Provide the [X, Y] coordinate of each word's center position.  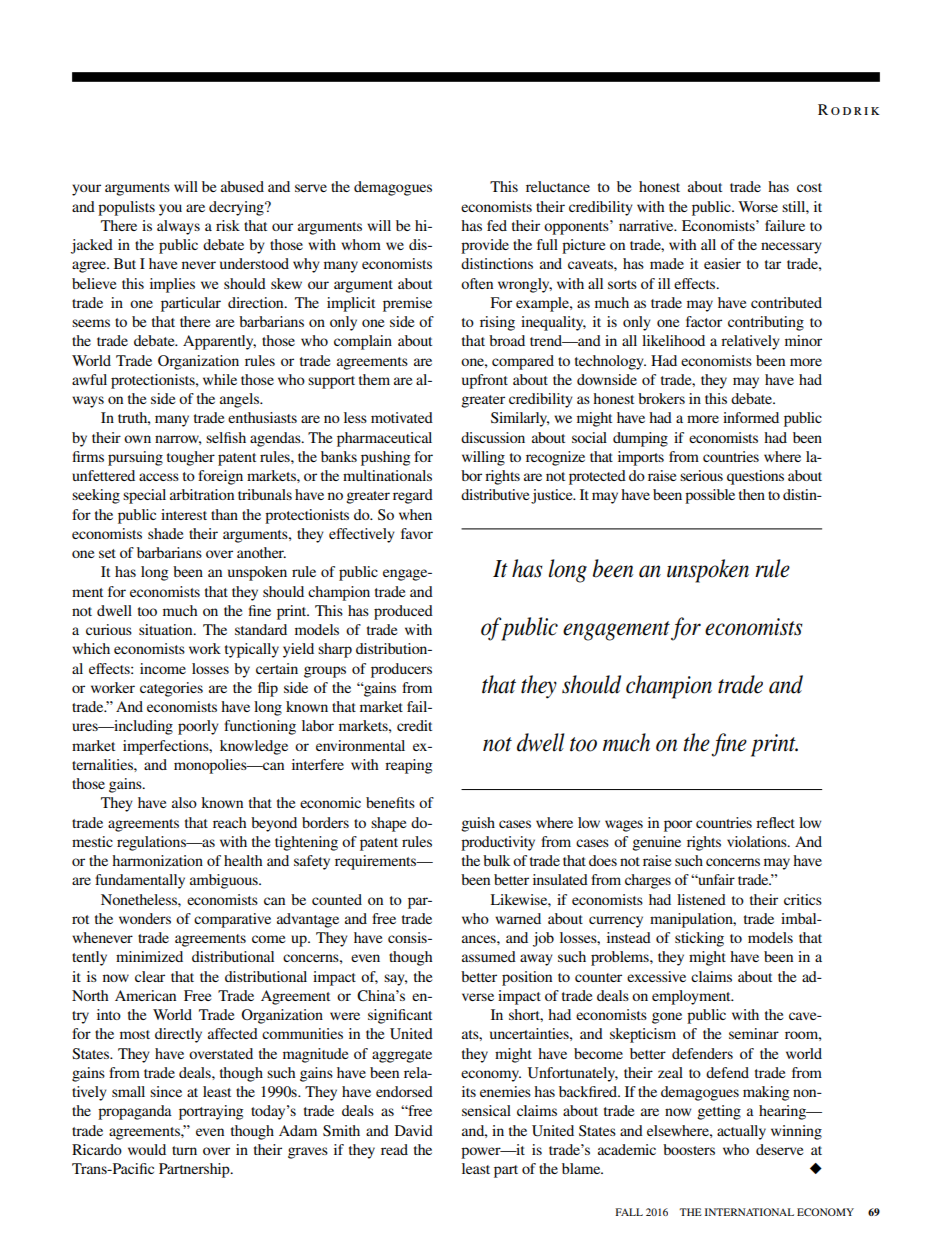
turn [184, 1150]
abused [242, 186]
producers [401, 670]
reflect [775, 822]
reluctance [558, 186]
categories [171, 689]
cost [809, 187]
